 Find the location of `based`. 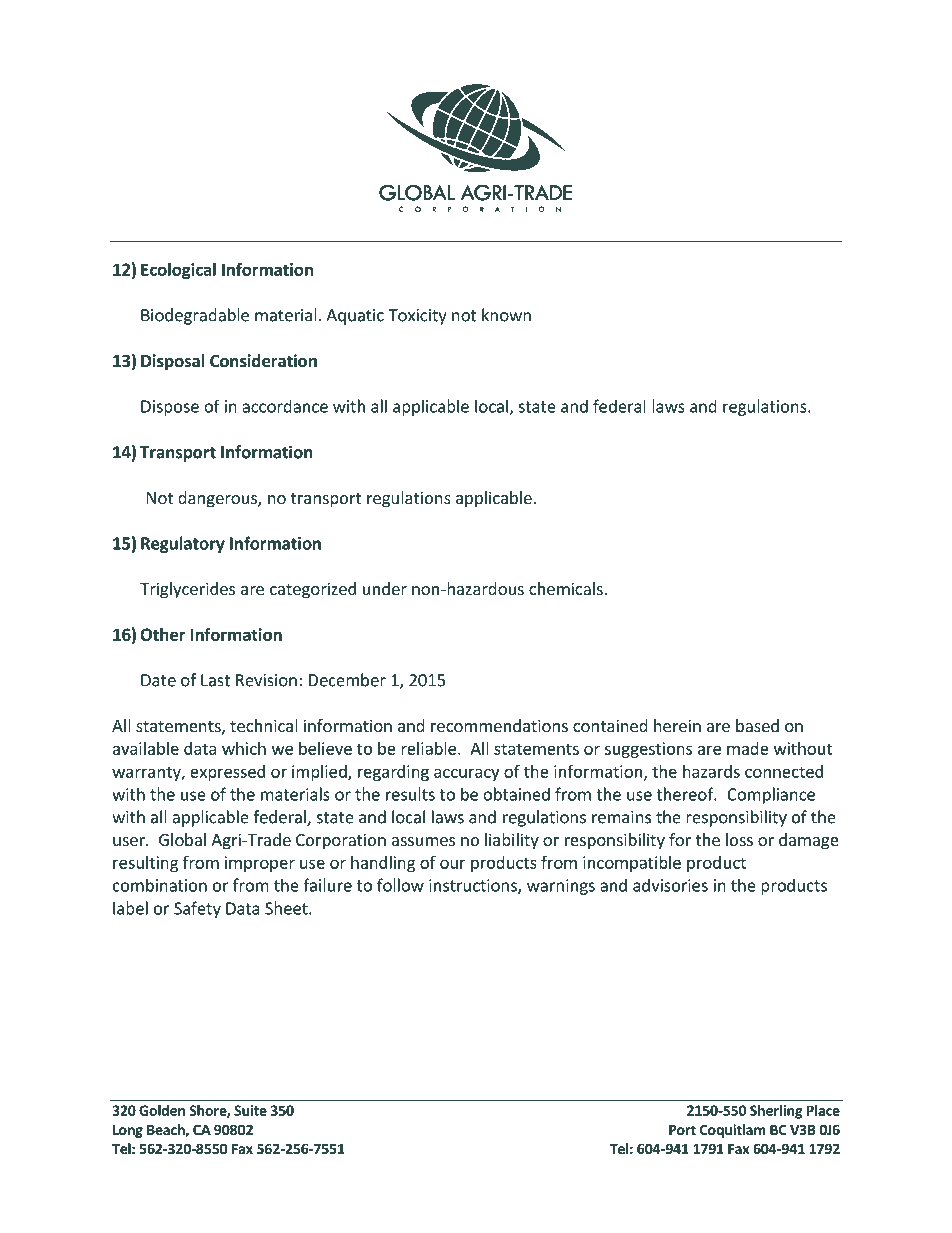

based is located at coordinates (757, 725).
